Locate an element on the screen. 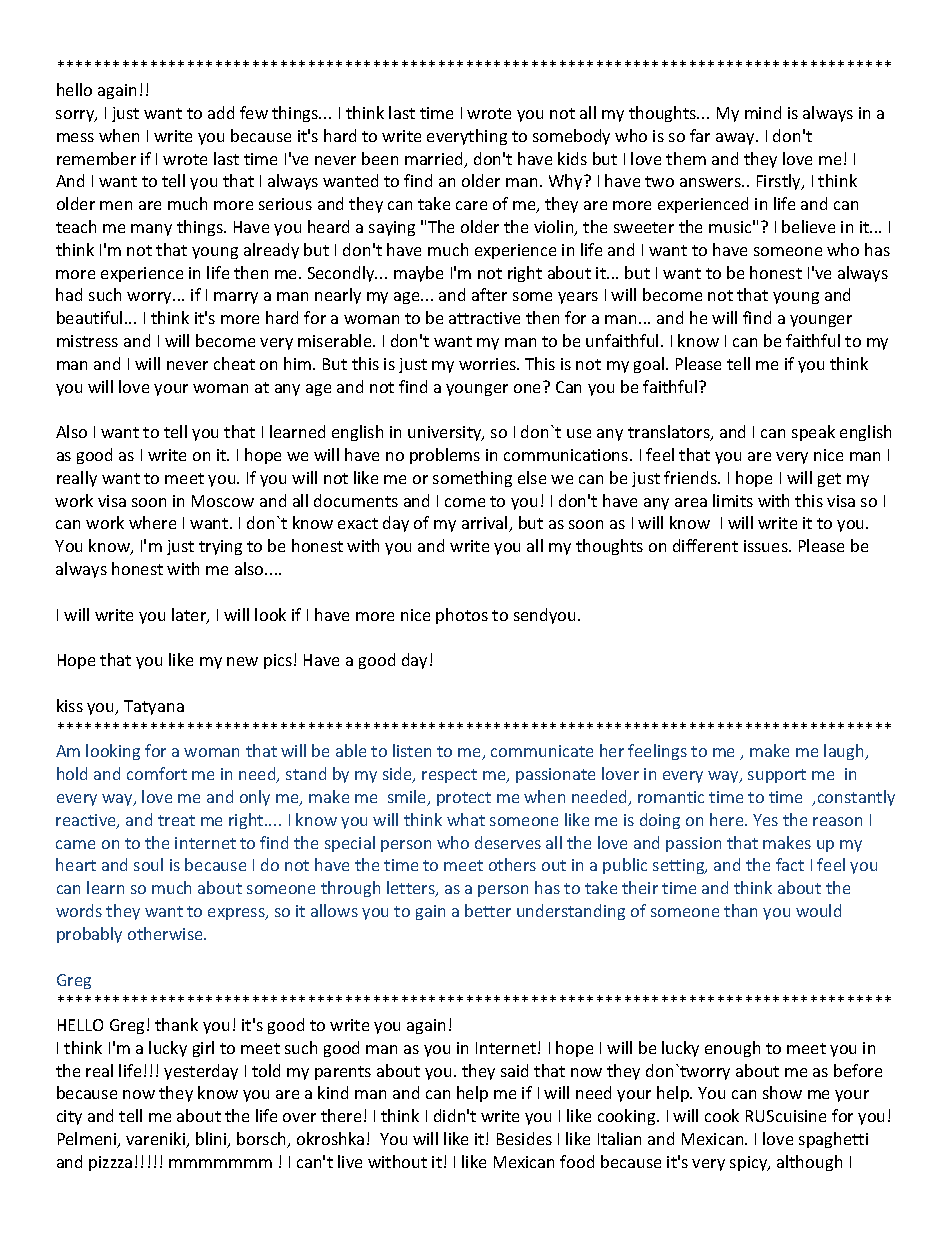 The width and height of the screenshot is (952, 1233). issues is located at coordinates (767, 546).
